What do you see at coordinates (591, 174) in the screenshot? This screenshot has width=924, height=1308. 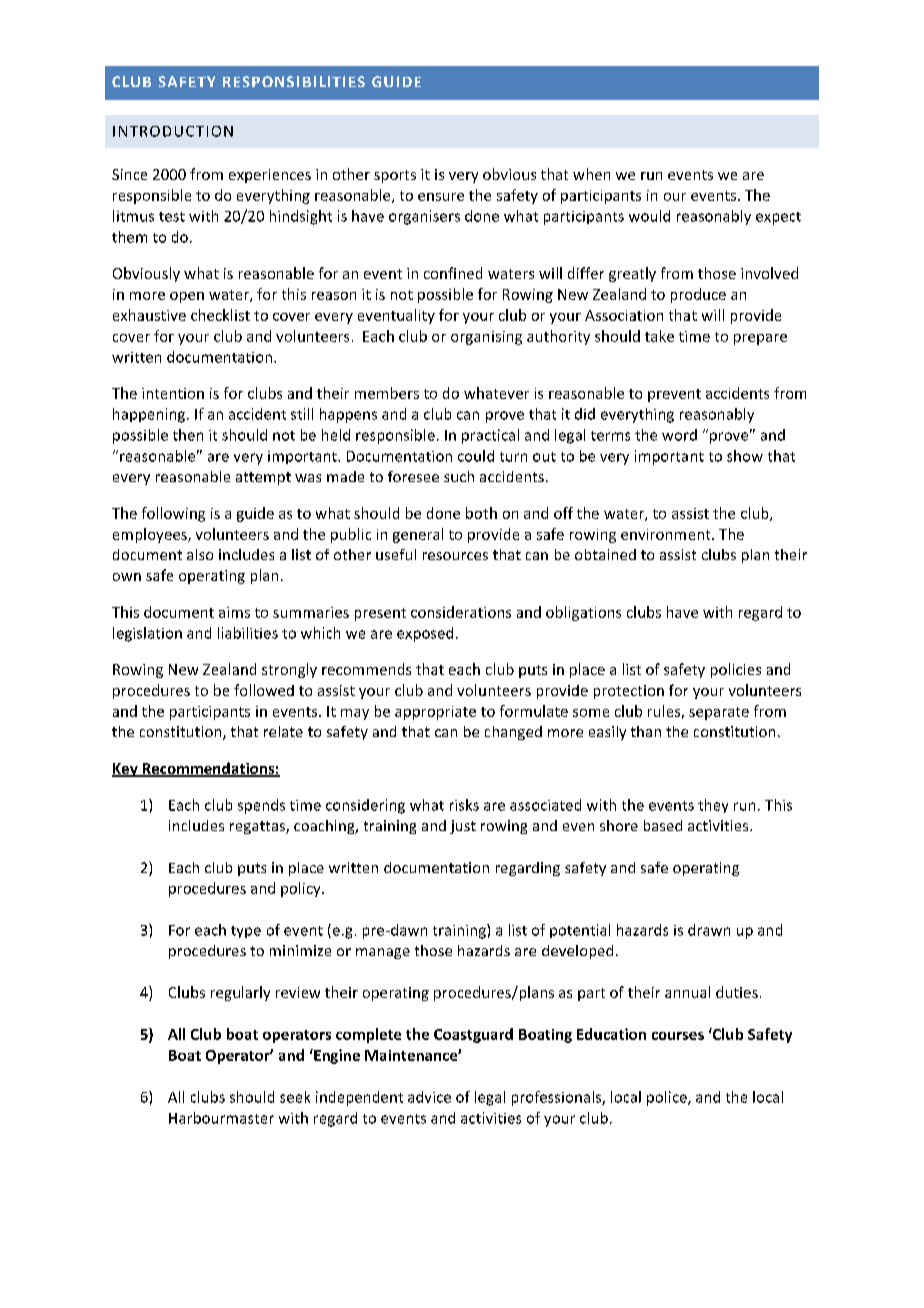 I see `when` at bounding box center [591, 174].
